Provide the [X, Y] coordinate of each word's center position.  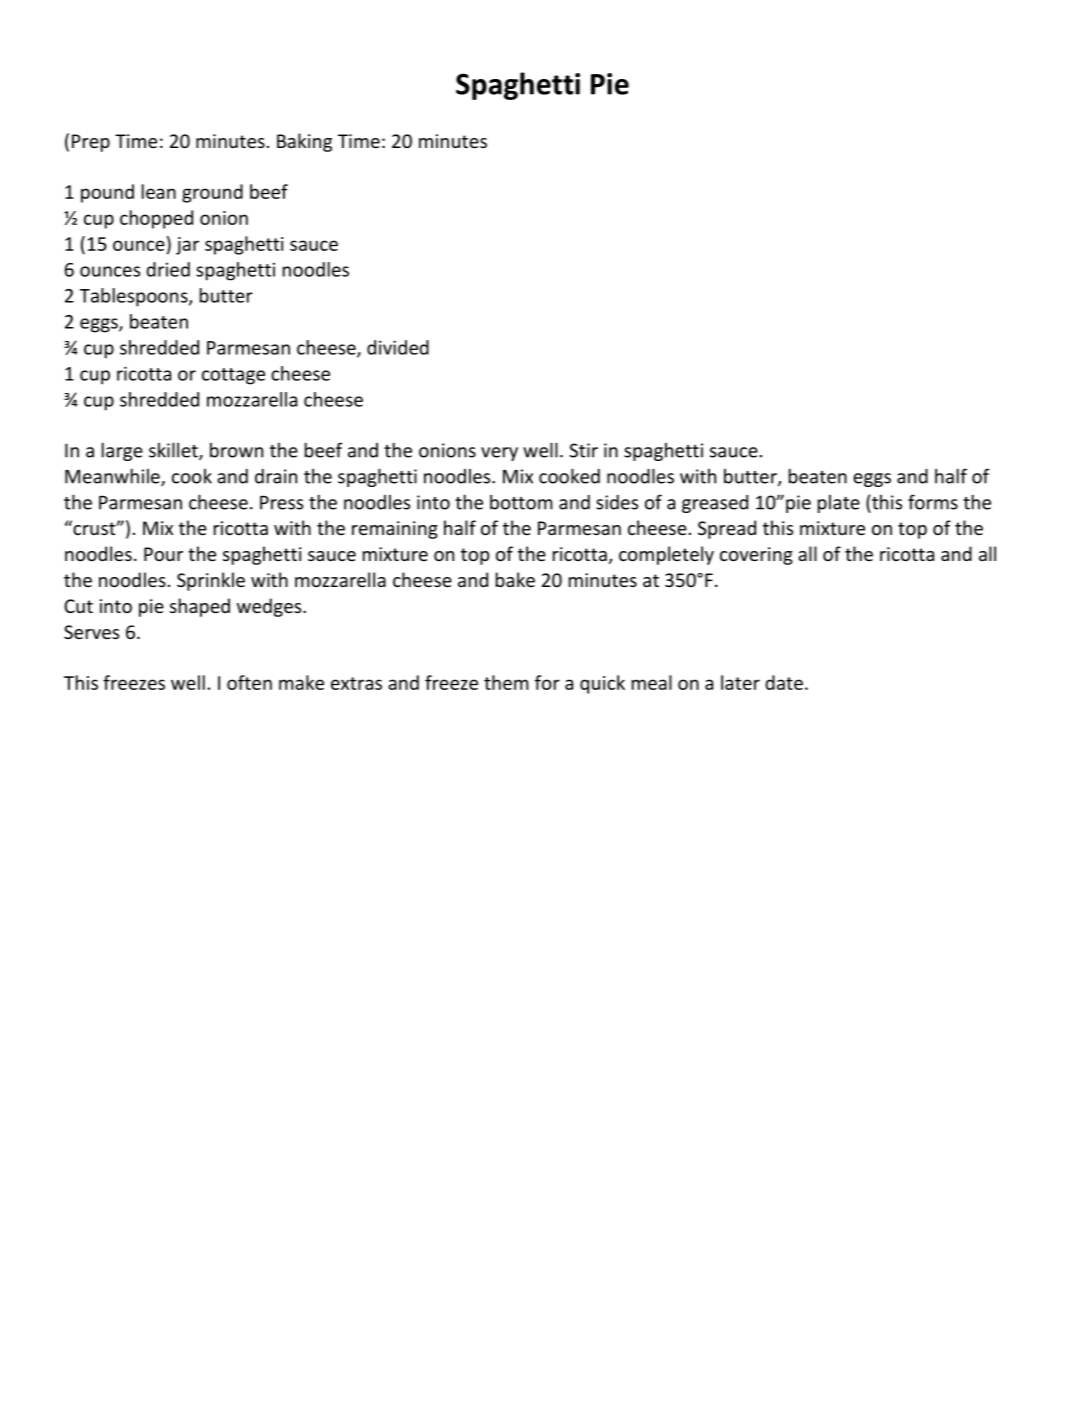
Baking [304, 142]
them [506, 682]
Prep [91, 143]
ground [212, 193]
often [249, 682]
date [784, 682]
